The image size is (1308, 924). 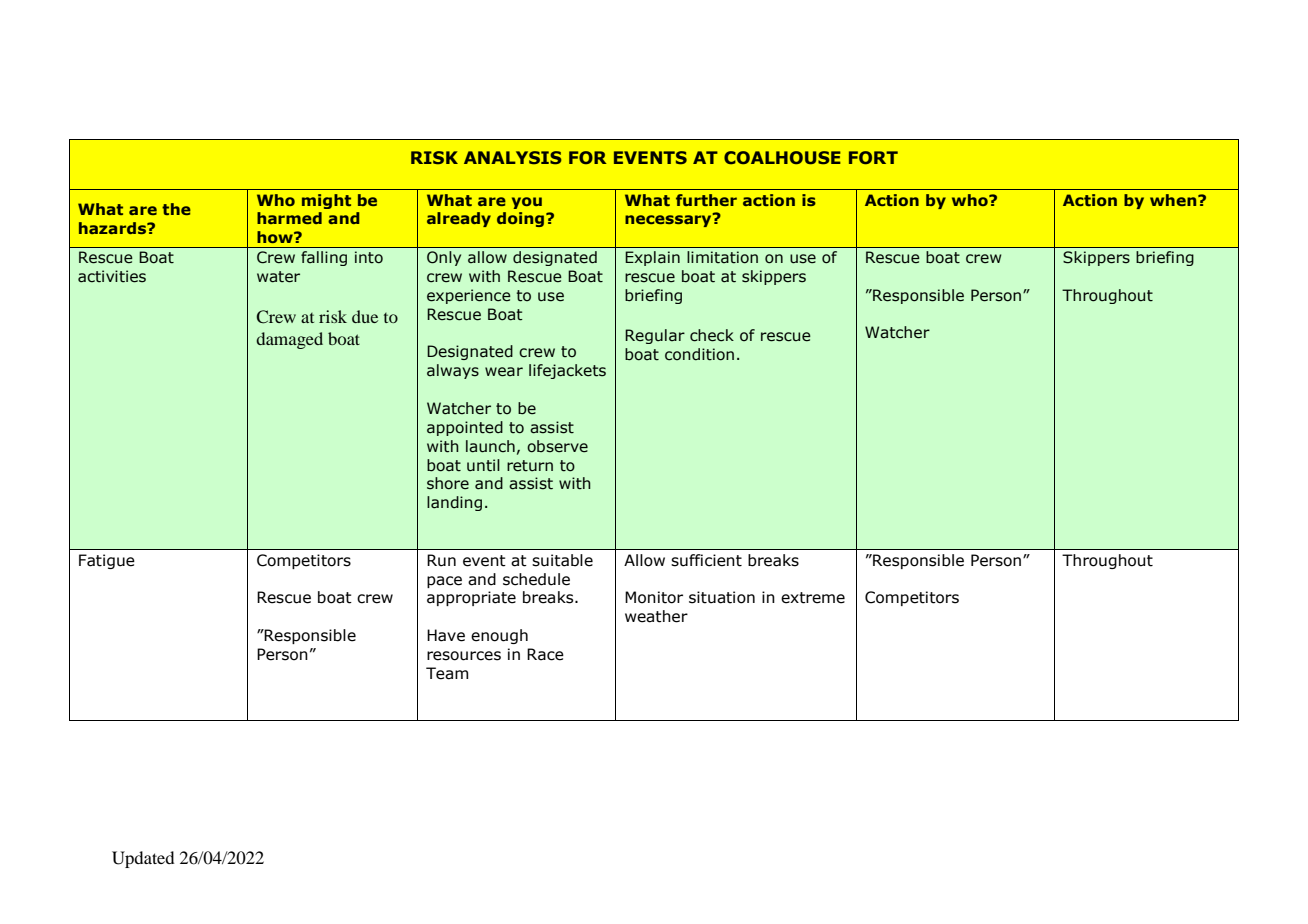 What do you see at coordinates (706, 200) in the document?
I see `further` at bounding box center [706, 200].
